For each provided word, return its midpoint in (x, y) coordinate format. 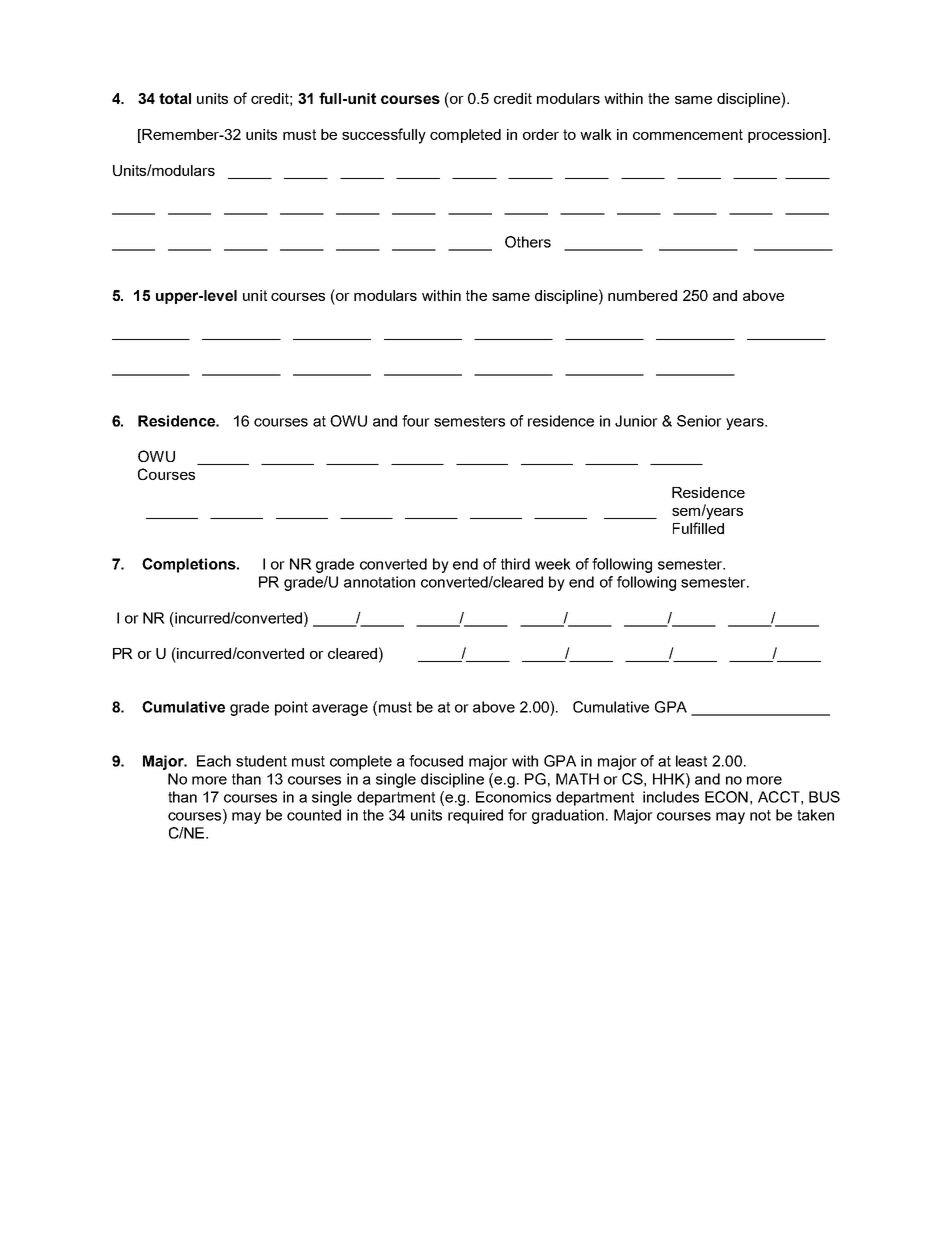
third (515, 564)
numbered (642, 295)
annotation (379, 582)
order (541, 134)
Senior (699, 421)
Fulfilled (698, 528)
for (517, 815)
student (261, 761)
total (175, 98)
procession (786, 136)
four (416, 421)
